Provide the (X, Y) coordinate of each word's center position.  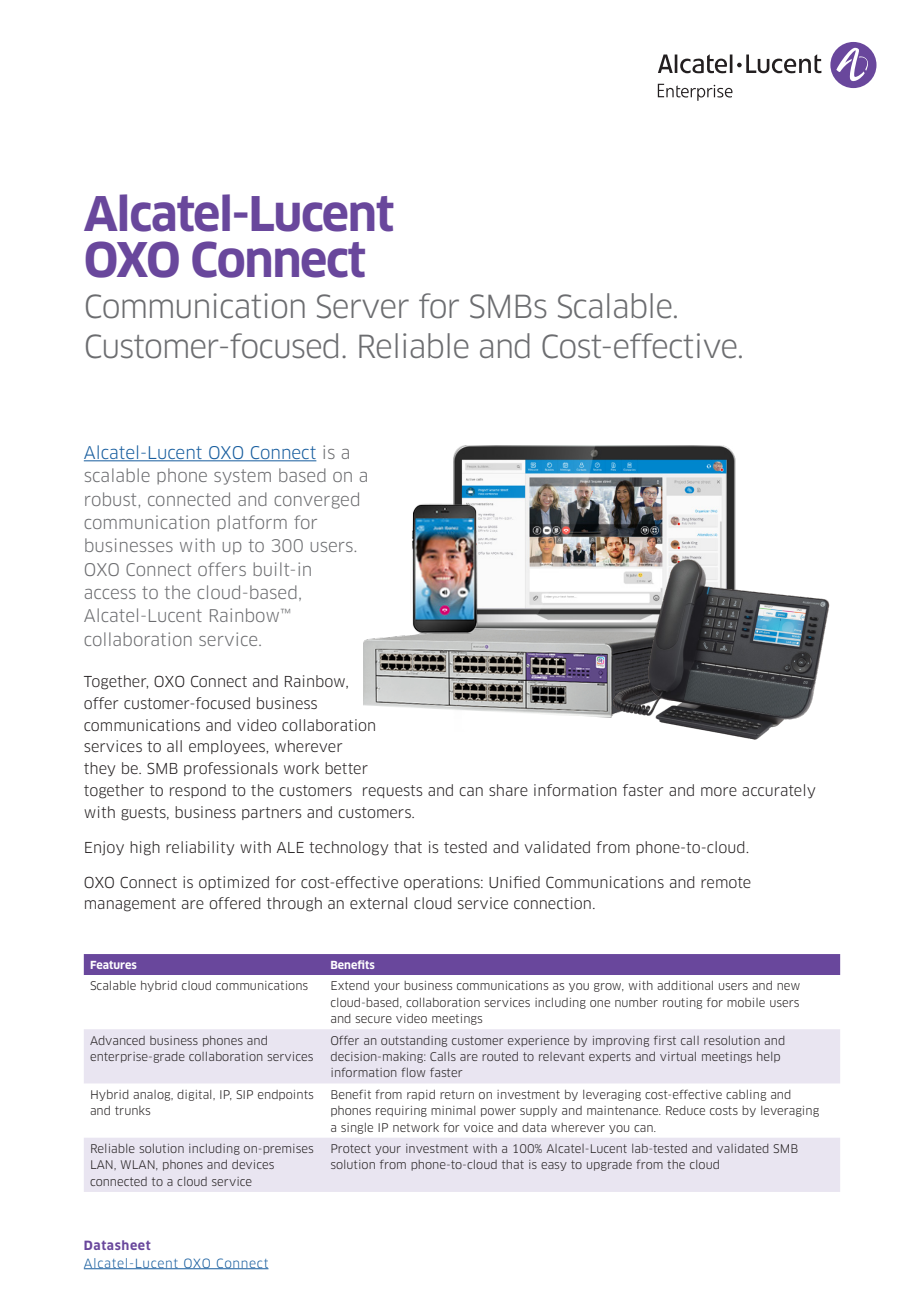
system (242, 477)
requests (393, 791)
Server (363, 306)
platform (252, 523)
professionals (231, 769)
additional (685, 985)
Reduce (685, 1110)
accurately (778, 791)
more (719, 791)
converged (316, 500)
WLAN (139, 1165)
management (130, 905)
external (378, 903)
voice (478, 1127)
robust (112, 499)
